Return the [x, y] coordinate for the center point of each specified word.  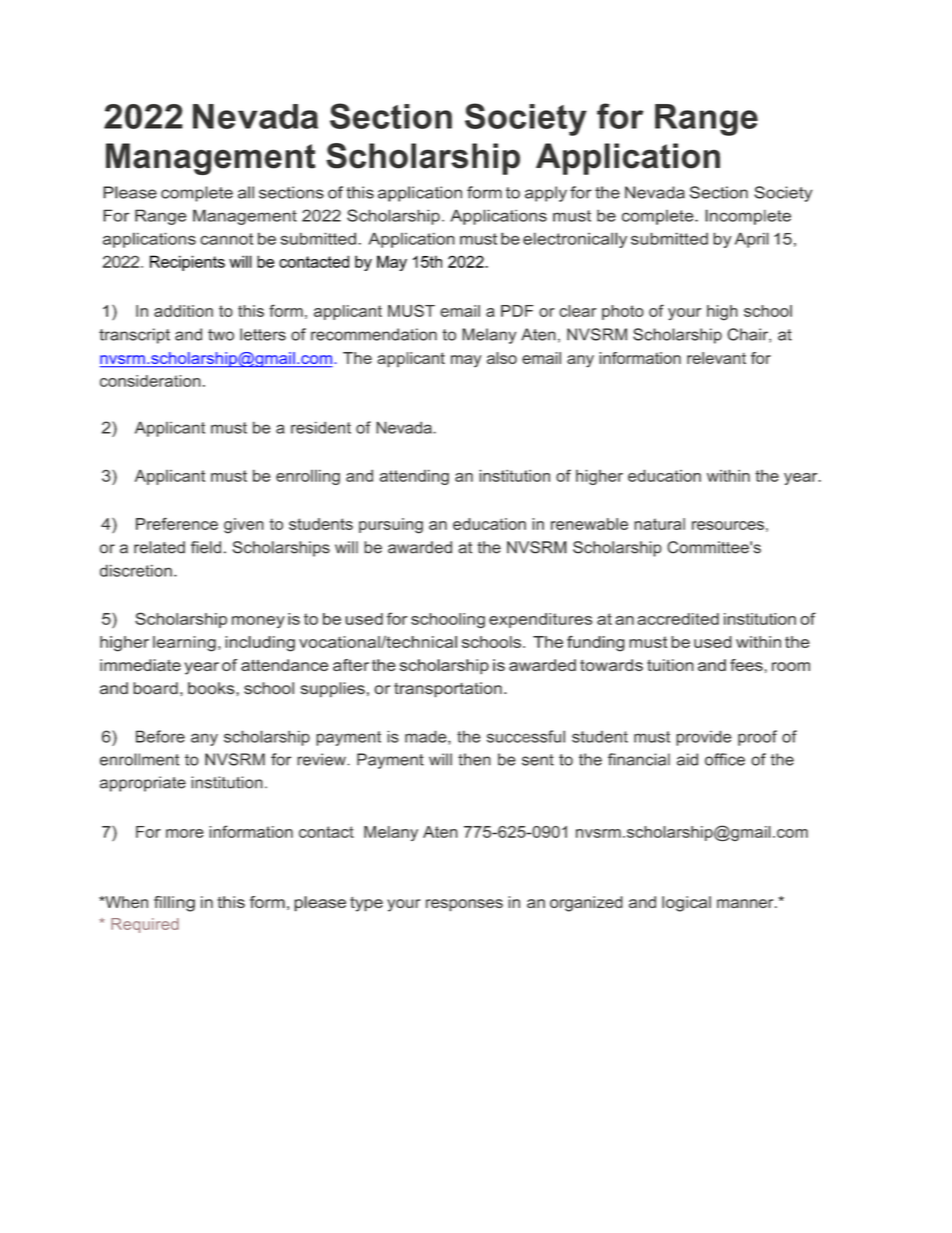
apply [546, 194]
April [752, 240]
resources [728, 525]
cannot [226, 239]
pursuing [391, 526]
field [206, 547]
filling [174, 904]
